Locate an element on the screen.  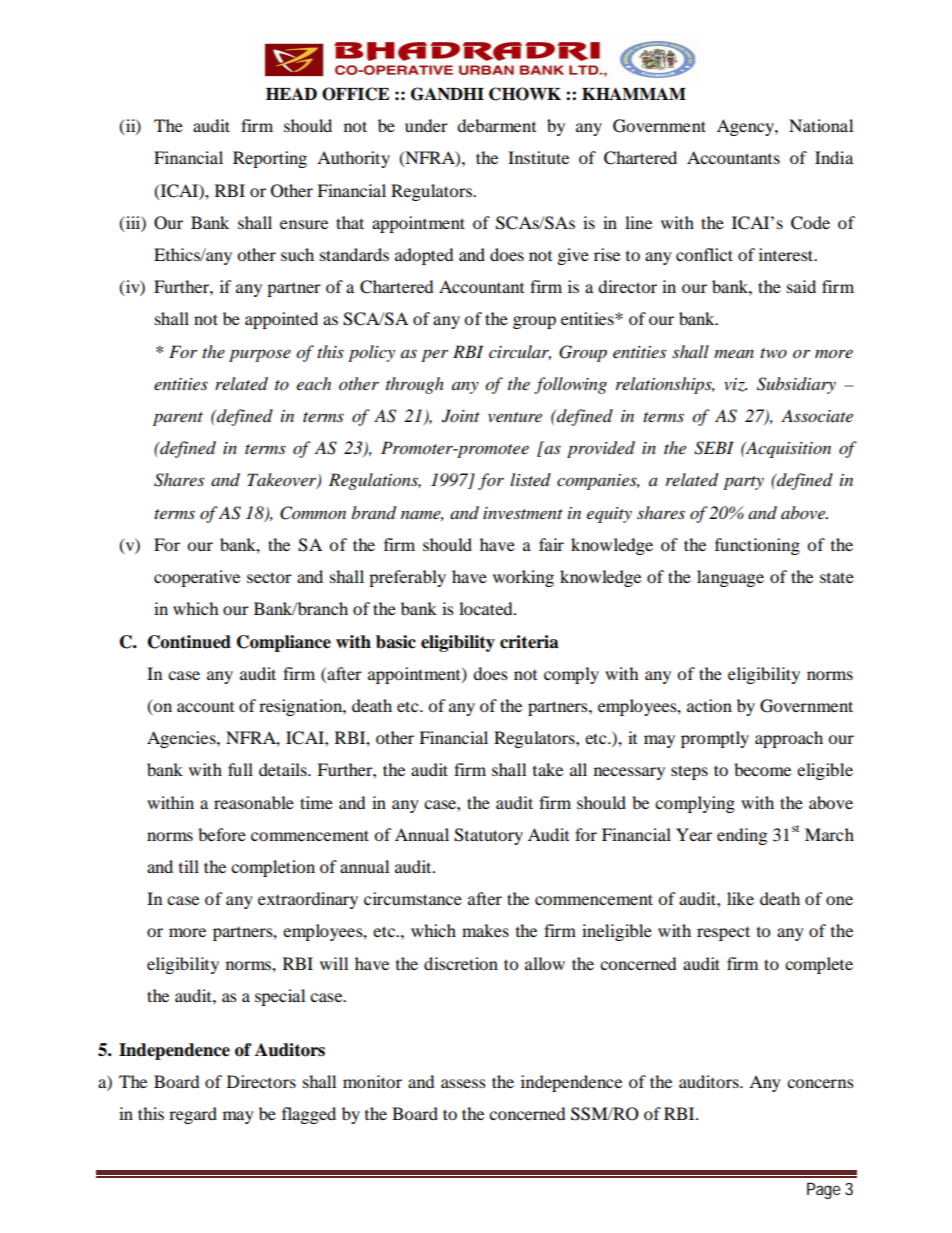
Compliance is located at coordinates (284, 643).
